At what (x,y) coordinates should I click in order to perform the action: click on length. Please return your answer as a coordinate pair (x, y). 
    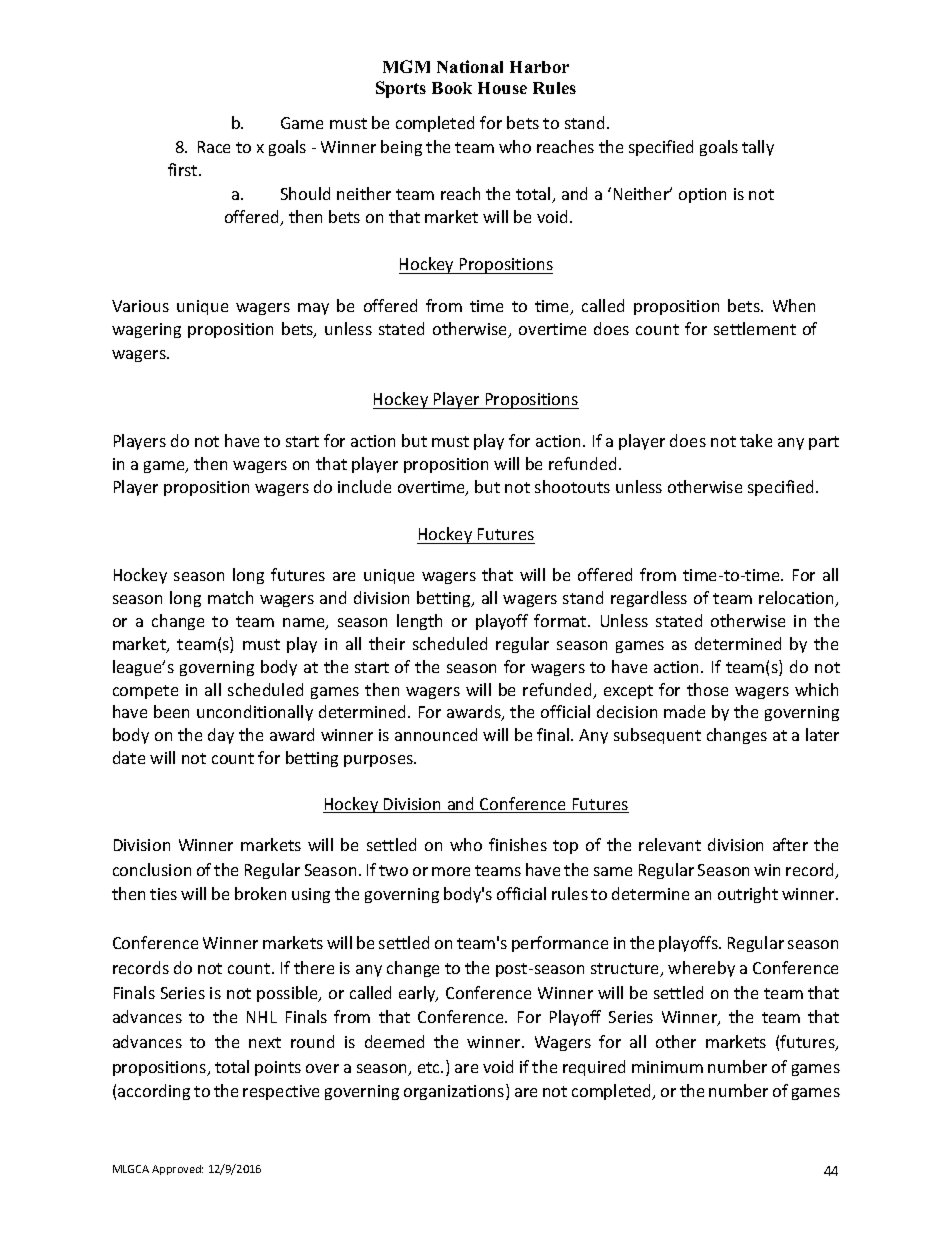
    Looking at the image, I should click on (419, 622).
